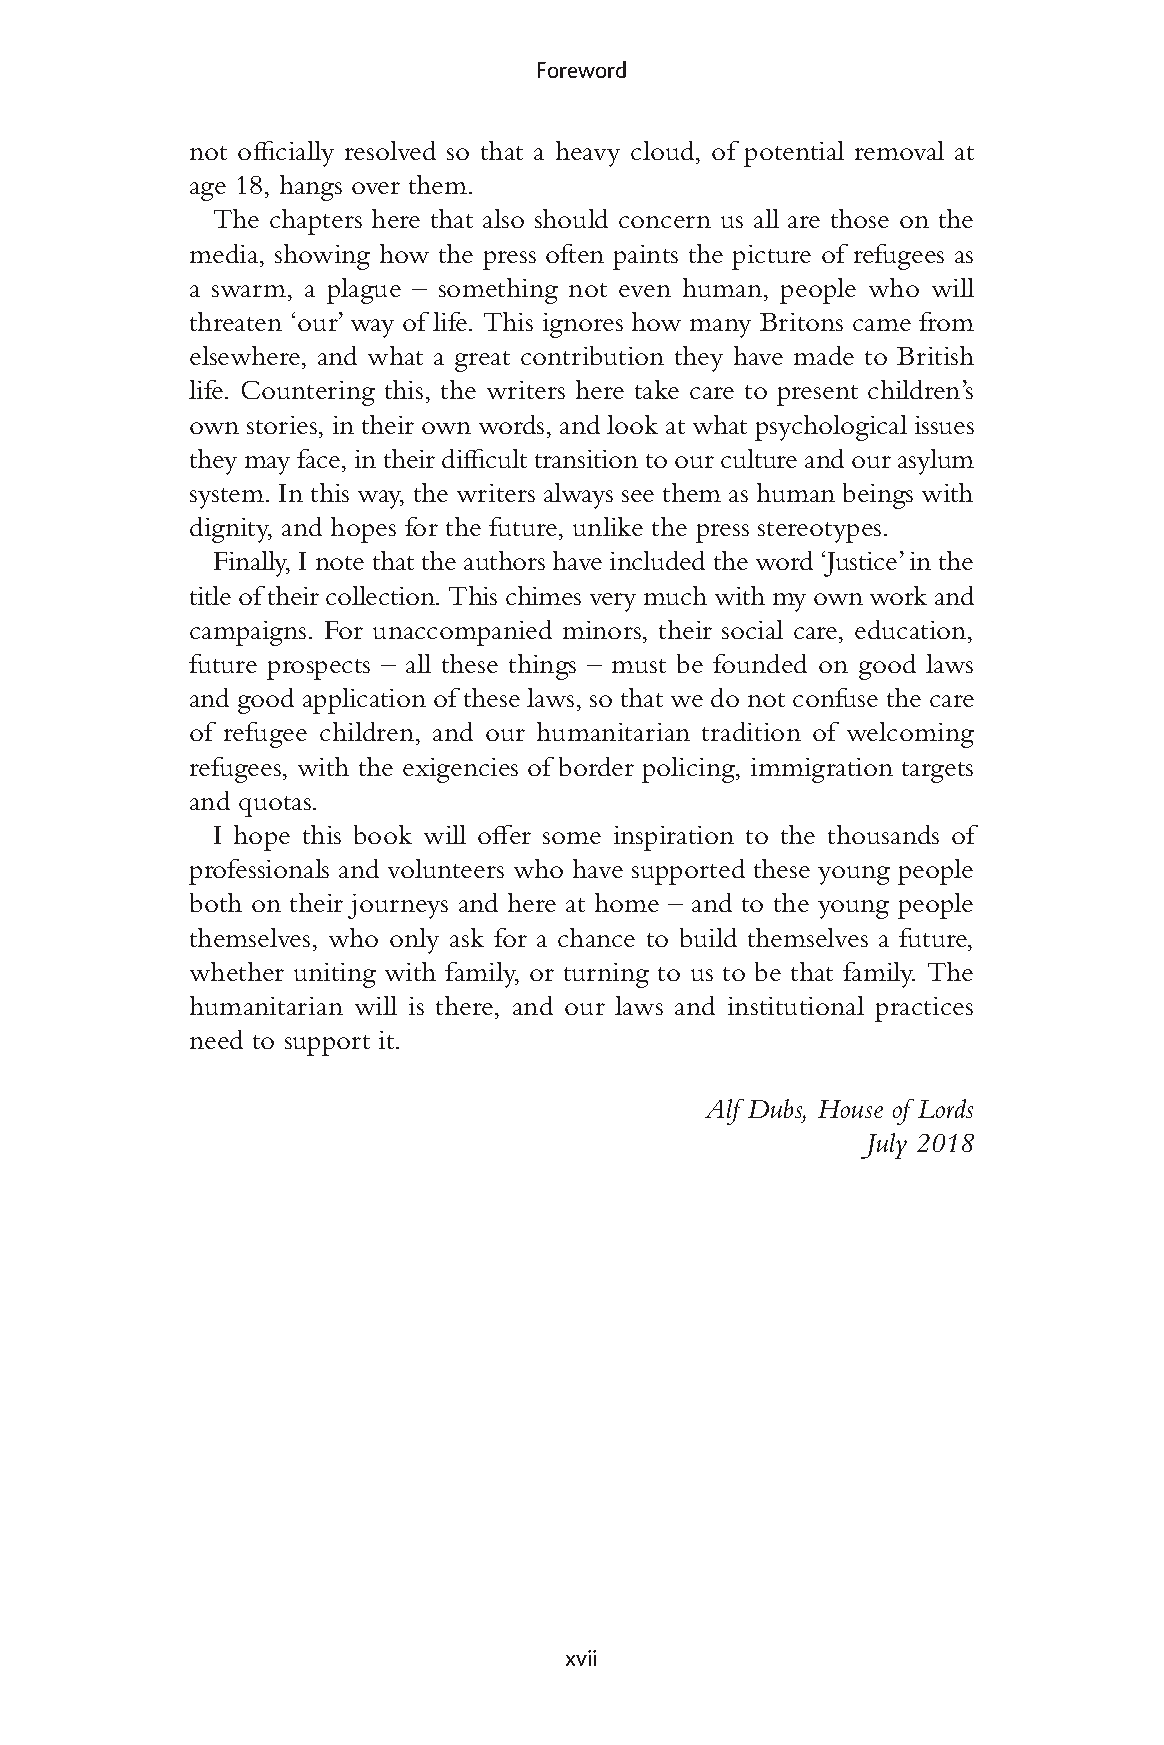  Describe the element at coordinates (860, 218) in the document. I see `those` at that location.
